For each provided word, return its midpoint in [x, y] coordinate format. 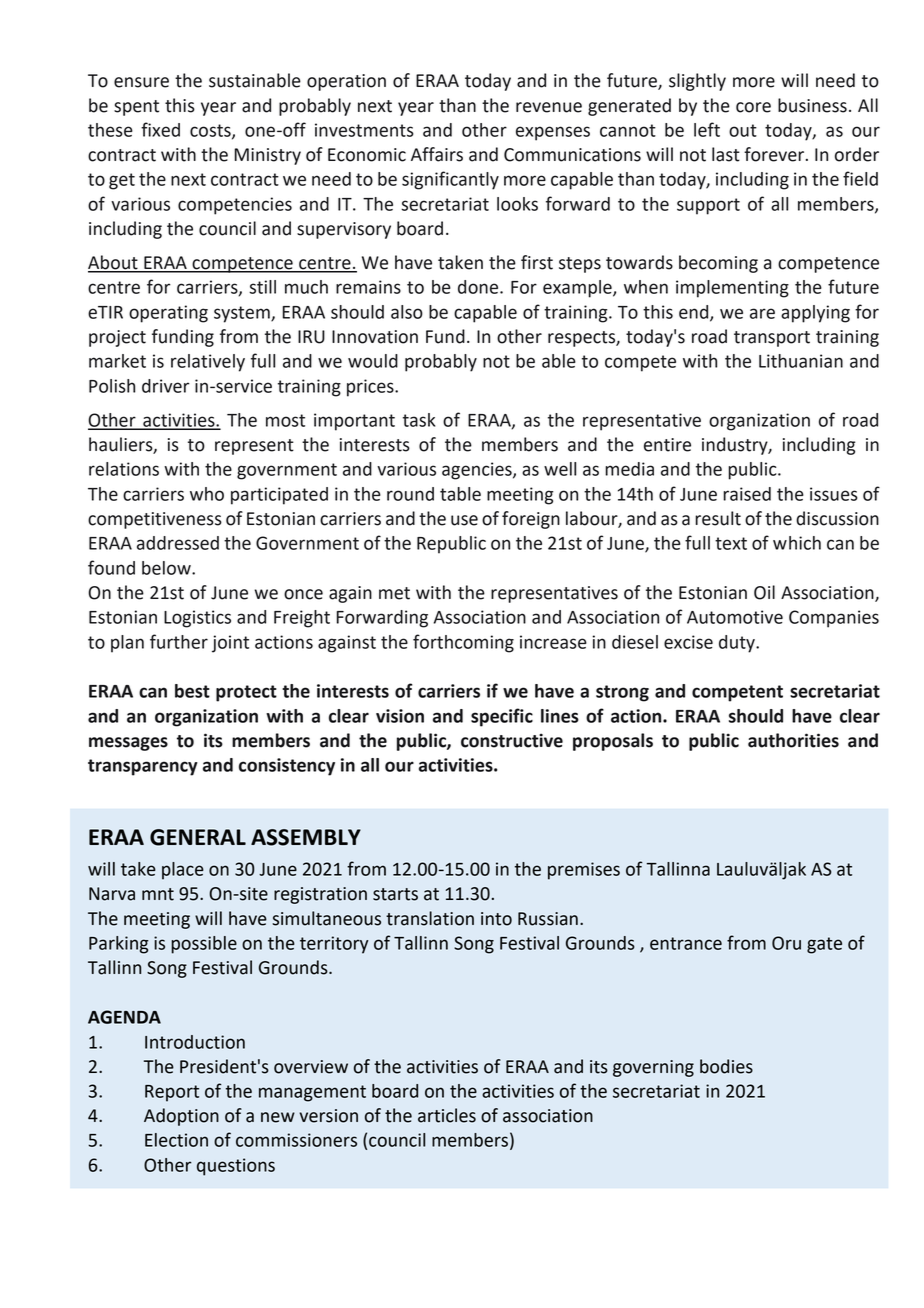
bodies [726, 1066]
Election [176, 1140]
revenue [549, 107]
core [753, 107]
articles [447, 1115]
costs [211, 131]
